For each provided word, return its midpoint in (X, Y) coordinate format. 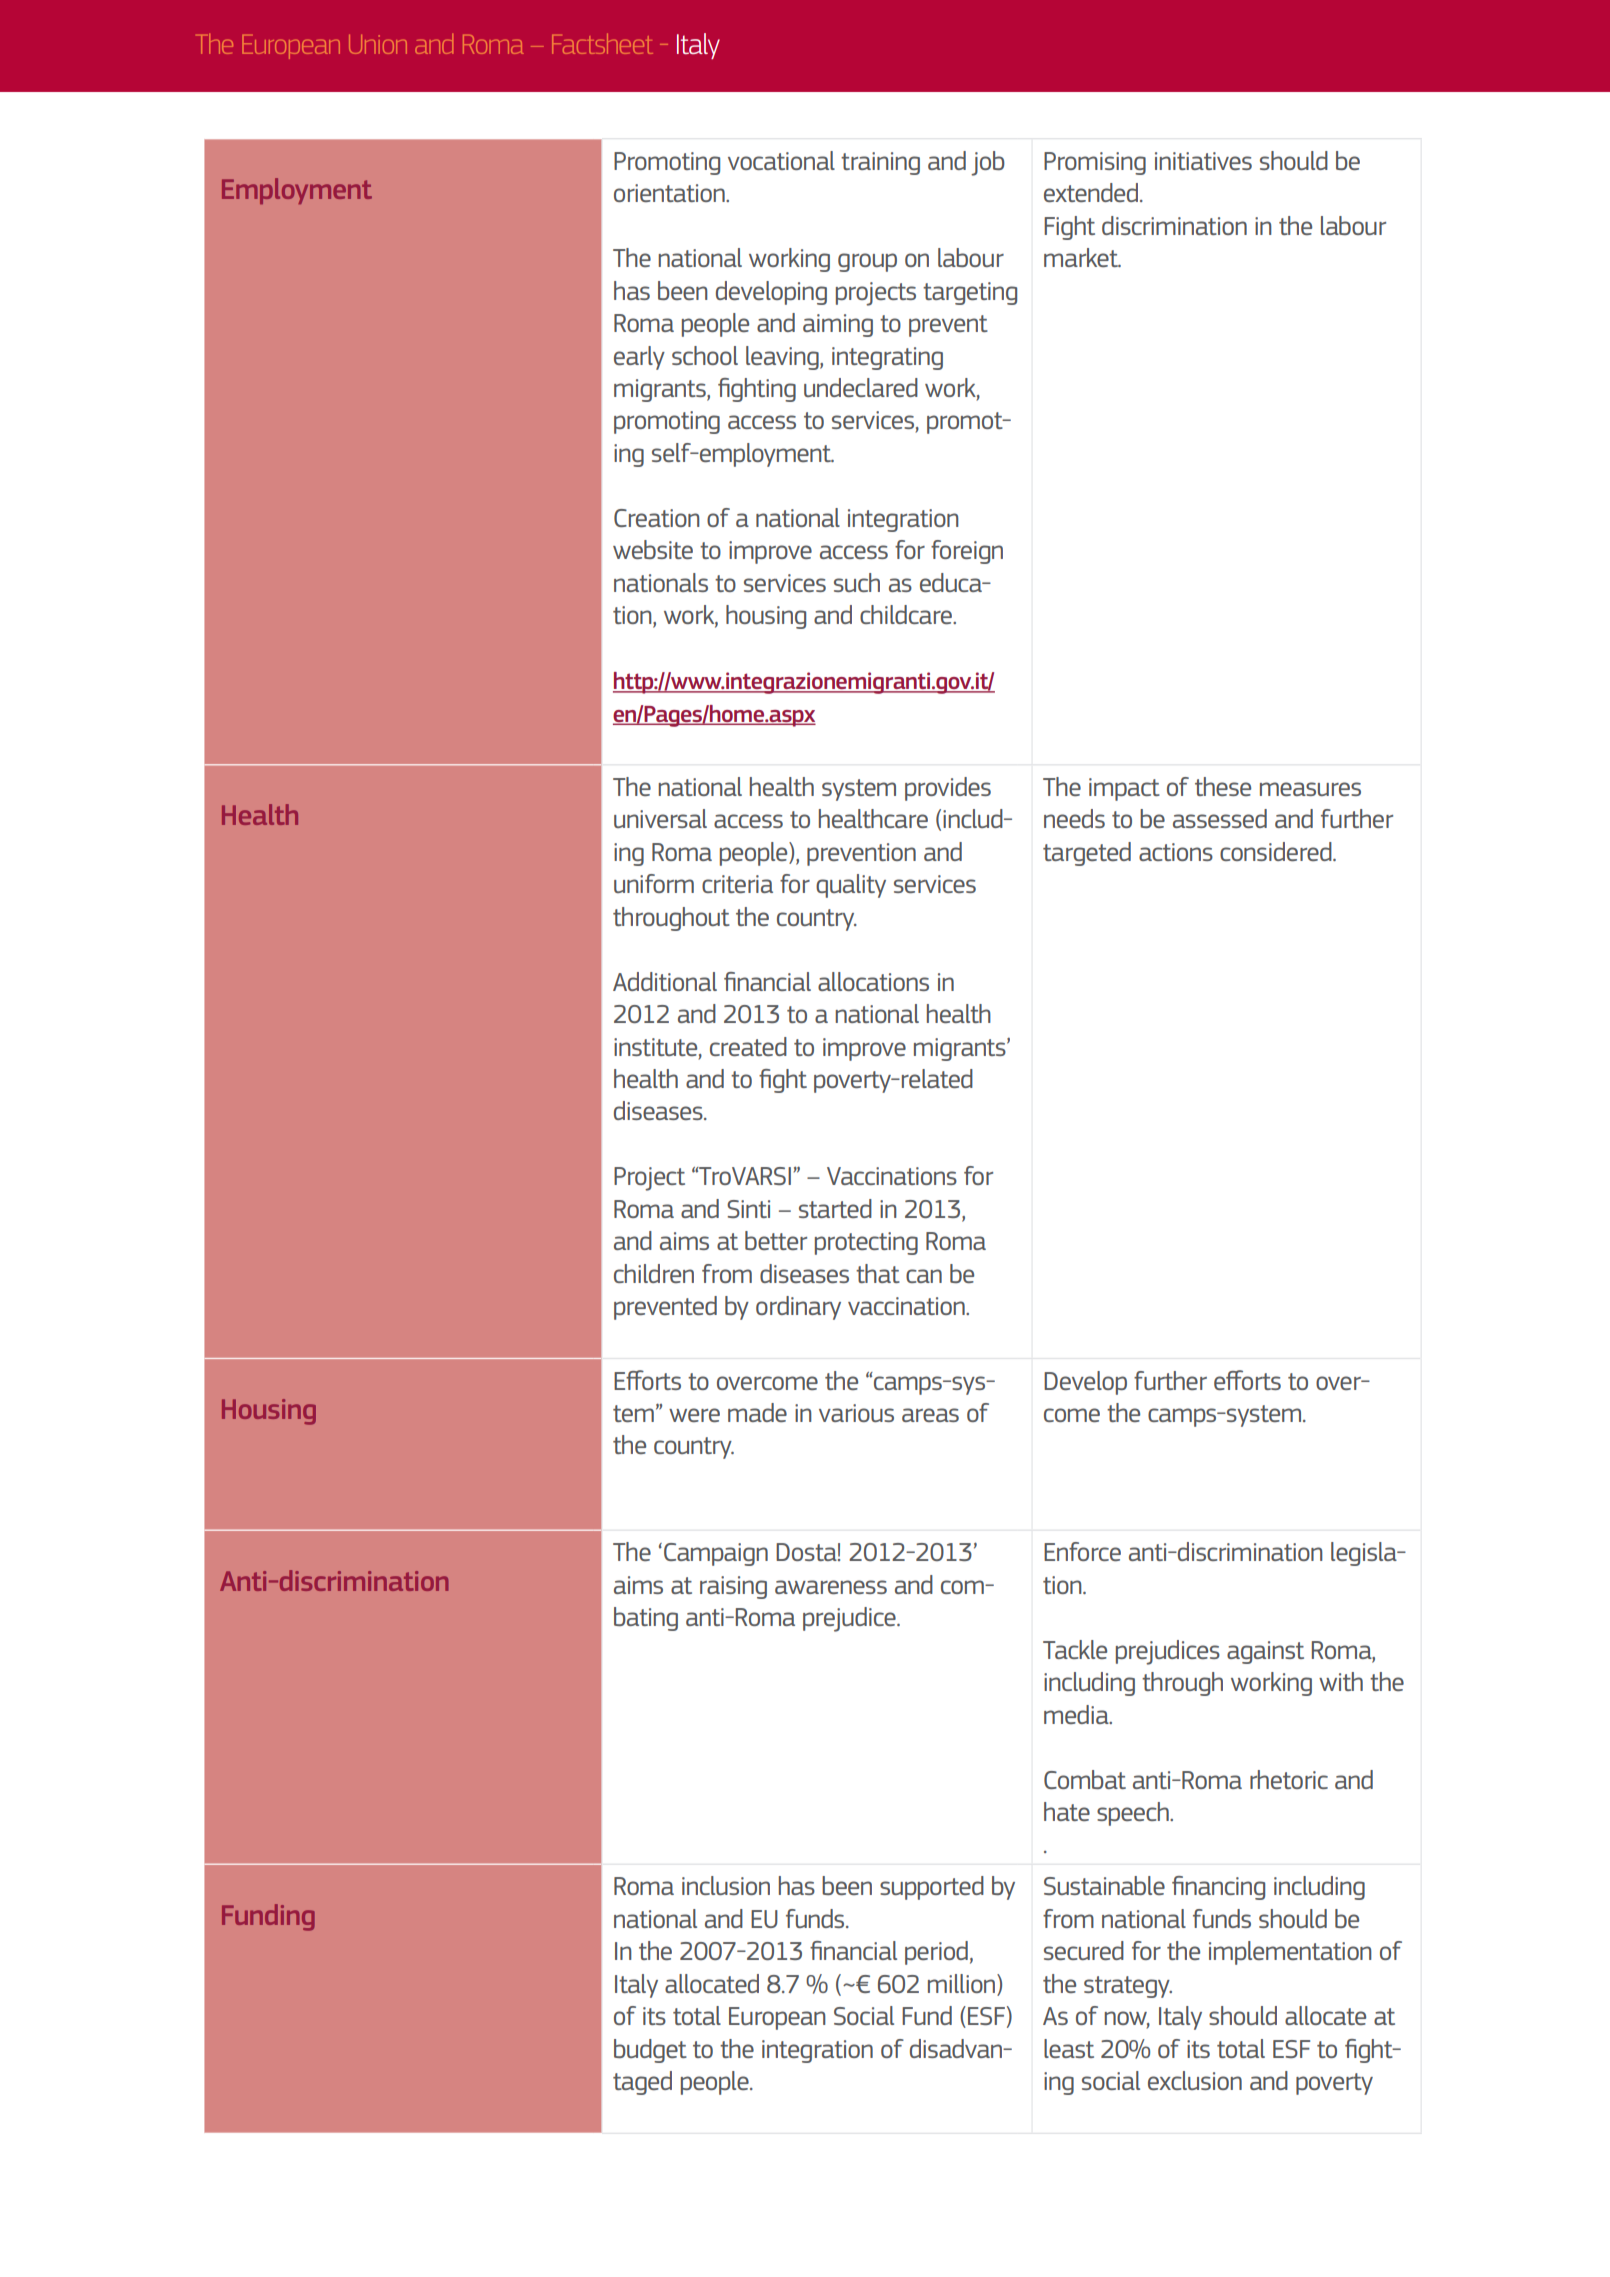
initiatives (1203, 161)
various (856, 1413)
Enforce (1082, 1551)
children (654, 1273)
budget (650, 2051)
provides (948, 789)
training (880, 163)
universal (660, 818)
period (936, 1953)
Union (378, 44)
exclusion (1195, 2080)
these (1223, 786)
